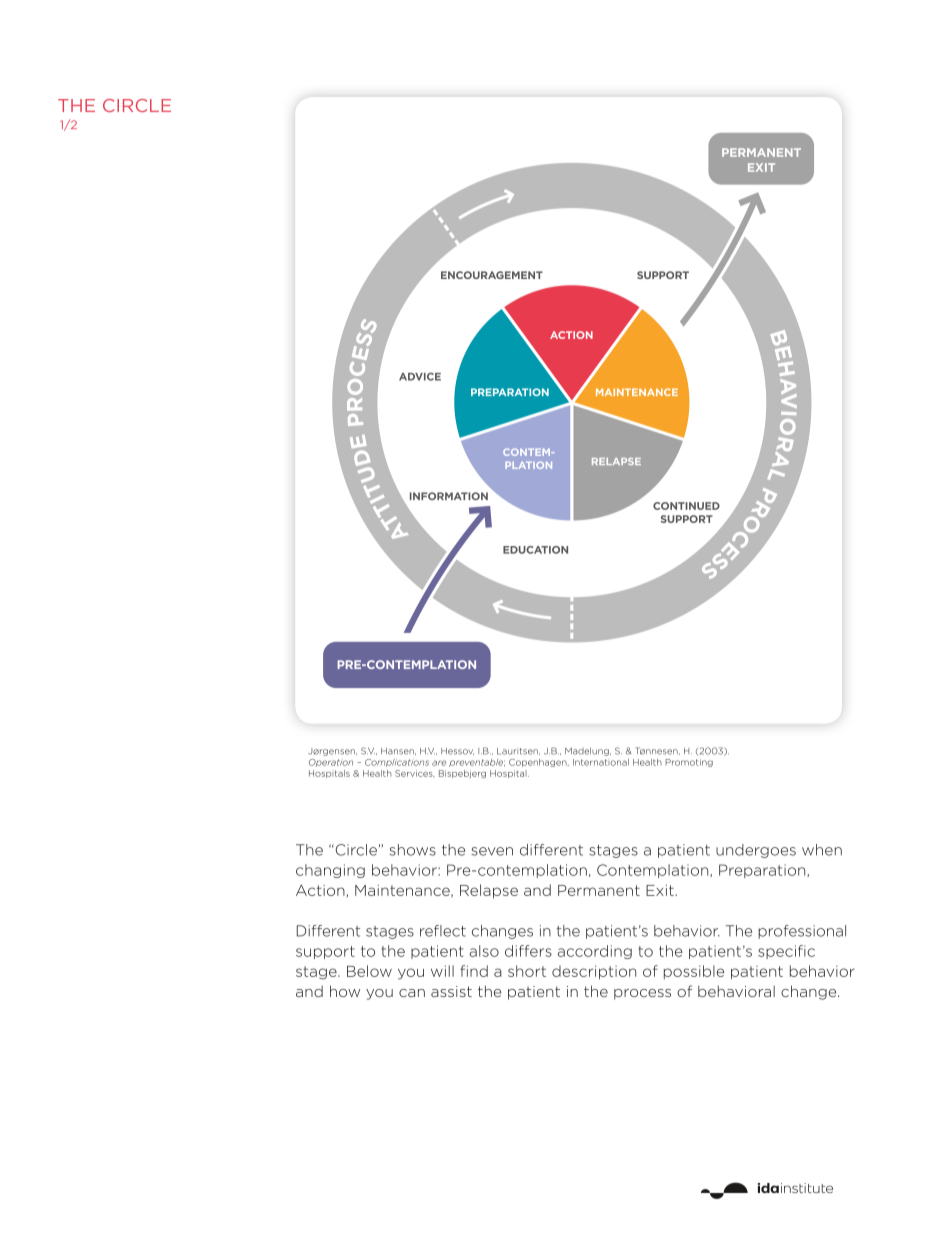 The width and height of the image is (952, 1233). What do you see at coordinates (420, 377) in the image?
I see `ADVICE` at bounding box center [420, 377].
